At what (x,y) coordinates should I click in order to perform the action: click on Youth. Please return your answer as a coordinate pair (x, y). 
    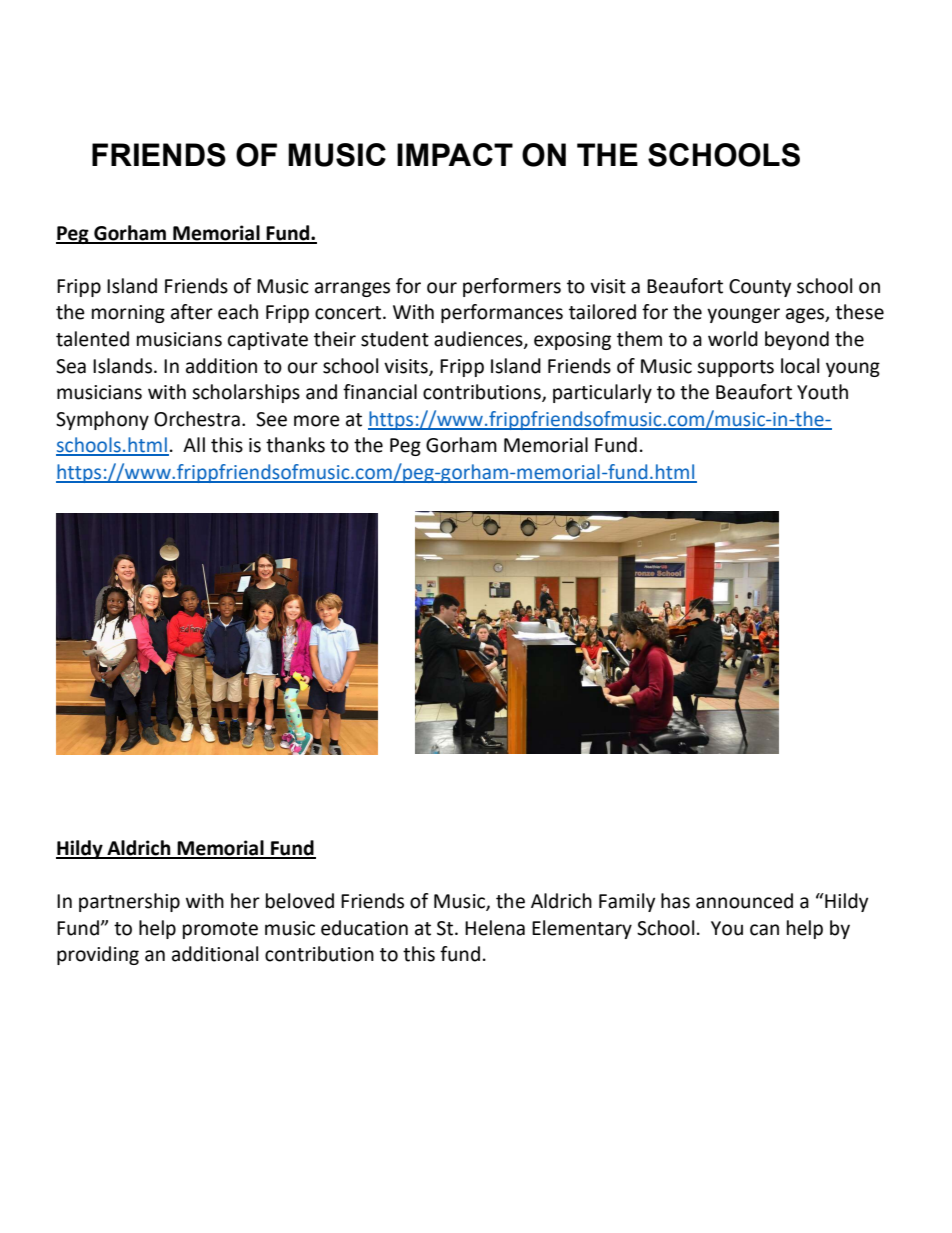
    Looking at the image, I should click on (822, 392).
